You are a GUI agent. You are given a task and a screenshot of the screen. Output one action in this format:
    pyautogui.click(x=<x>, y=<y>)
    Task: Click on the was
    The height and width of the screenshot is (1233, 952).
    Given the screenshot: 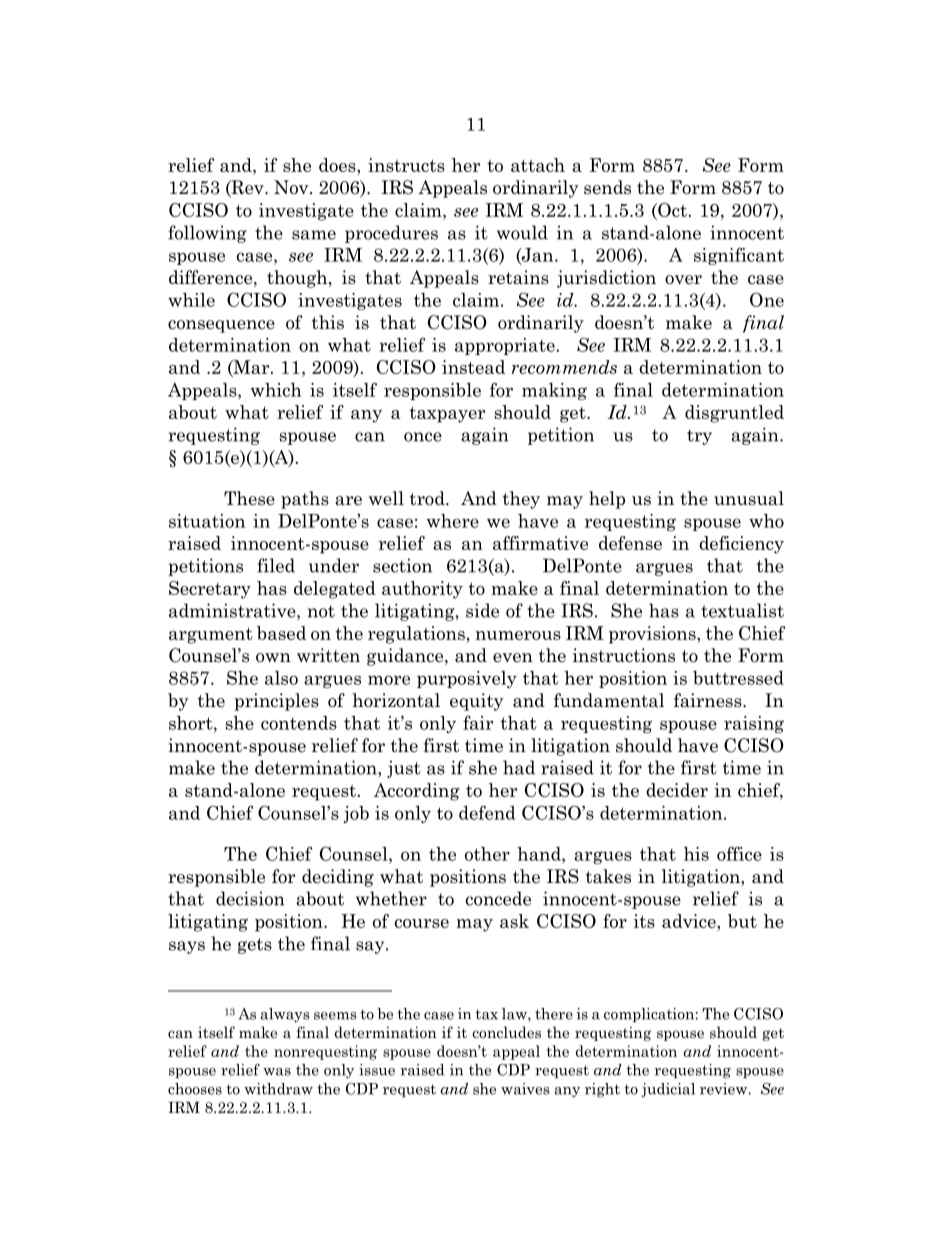 What is the action you would take?
    pyautogui.click(x=277, y=1072)
